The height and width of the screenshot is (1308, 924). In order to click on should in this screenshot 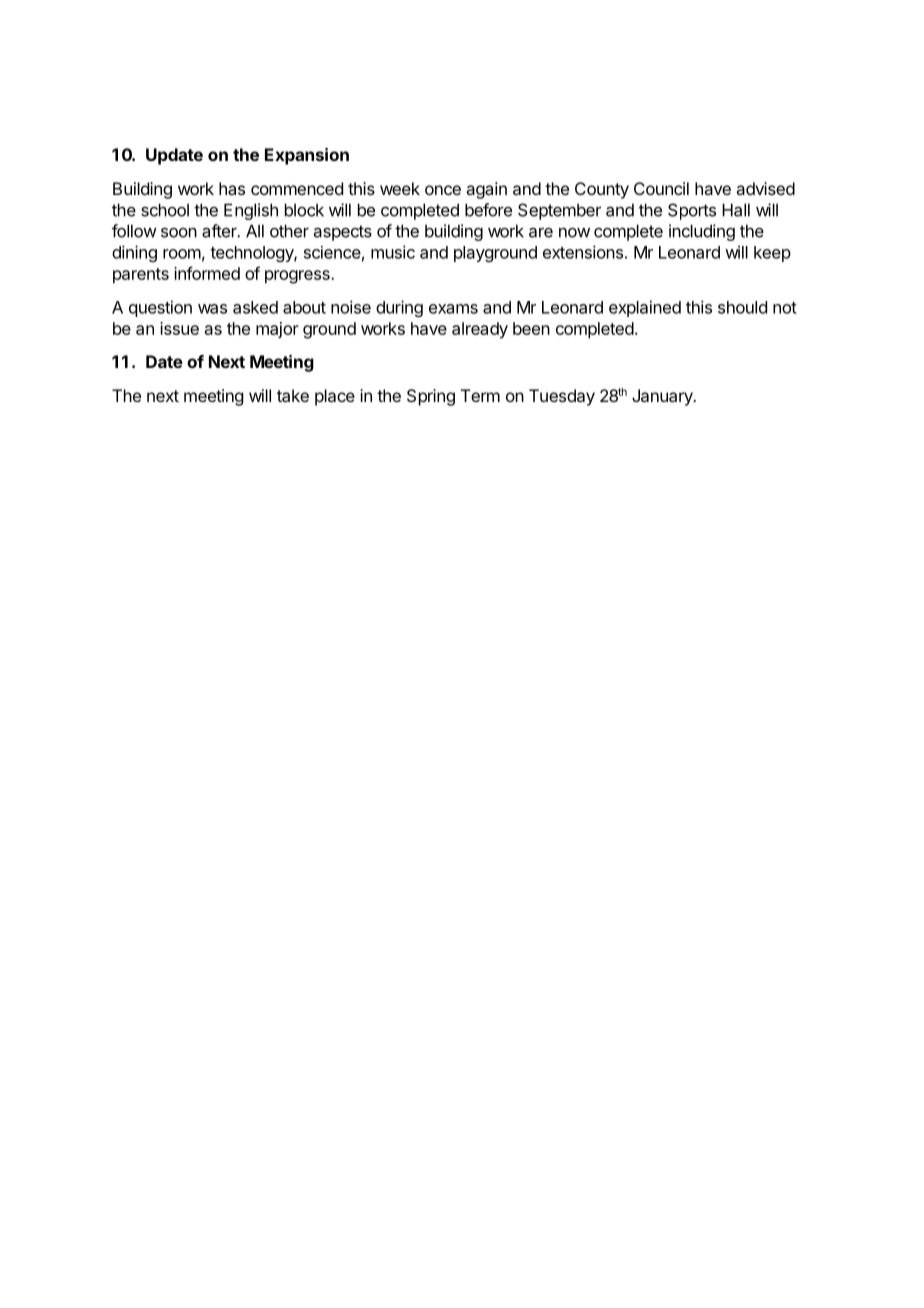, I will do `click(742, 307)`.
